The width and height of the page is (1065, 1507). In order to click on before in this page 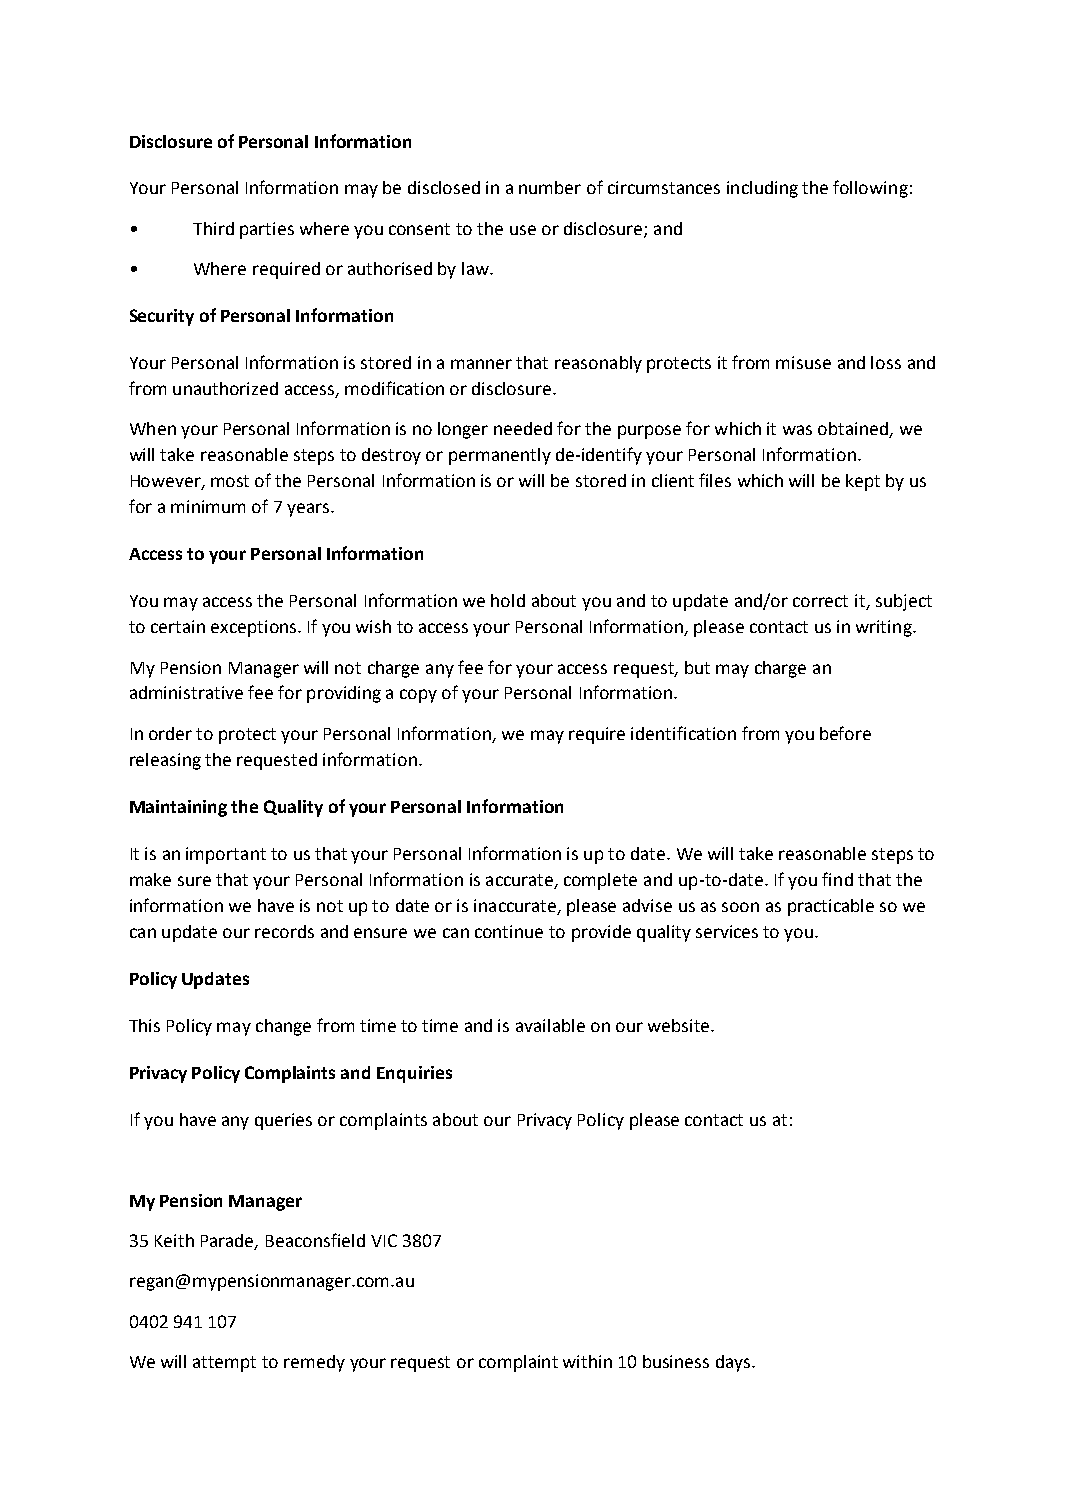, I will do `click(845, 733)`.
